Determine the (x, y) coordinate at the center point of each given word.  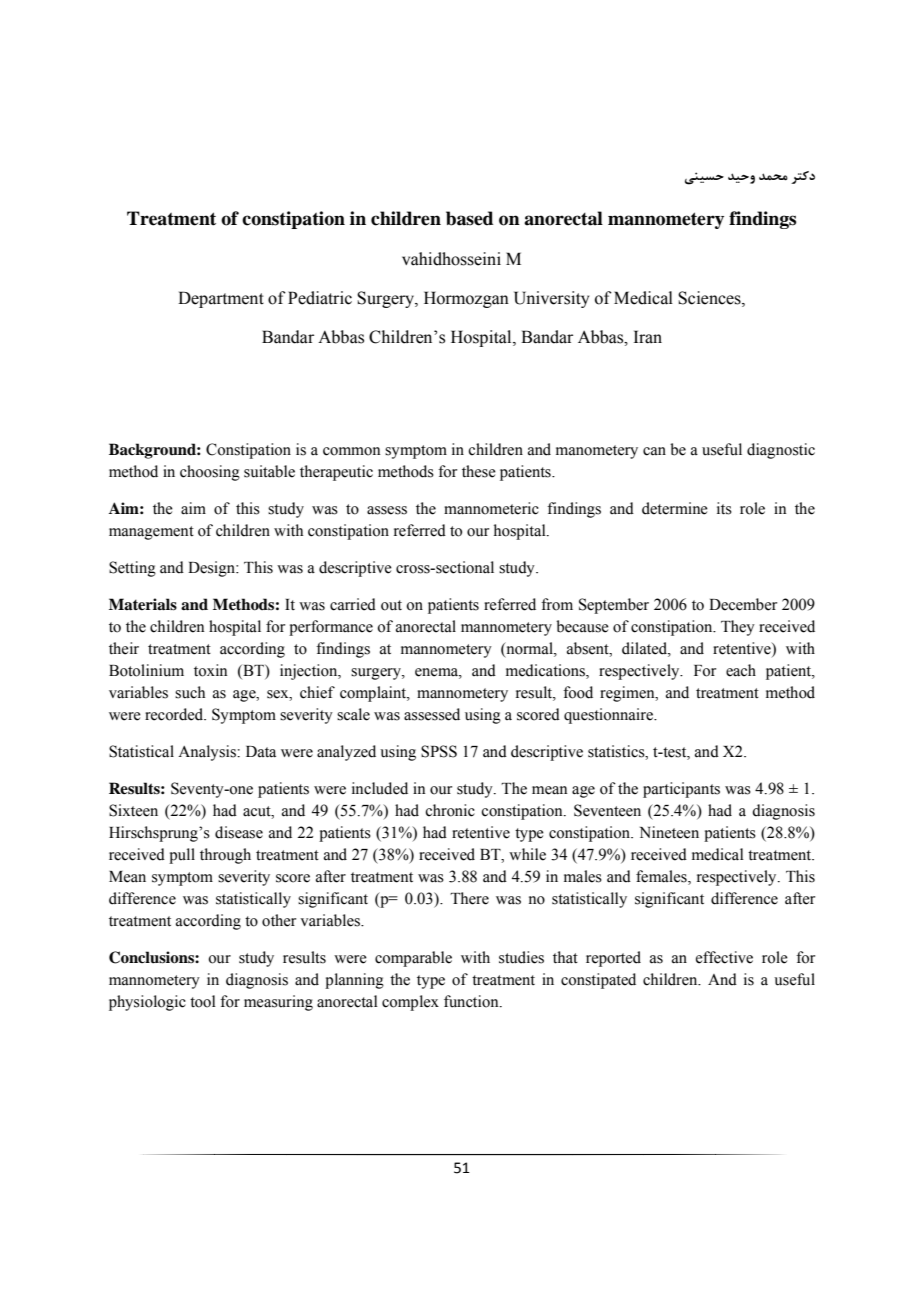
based (469, 218)
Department (221, 299)
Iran (648, 337)
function (472, 1001)
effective (724, 957)
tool (203, 1001)
